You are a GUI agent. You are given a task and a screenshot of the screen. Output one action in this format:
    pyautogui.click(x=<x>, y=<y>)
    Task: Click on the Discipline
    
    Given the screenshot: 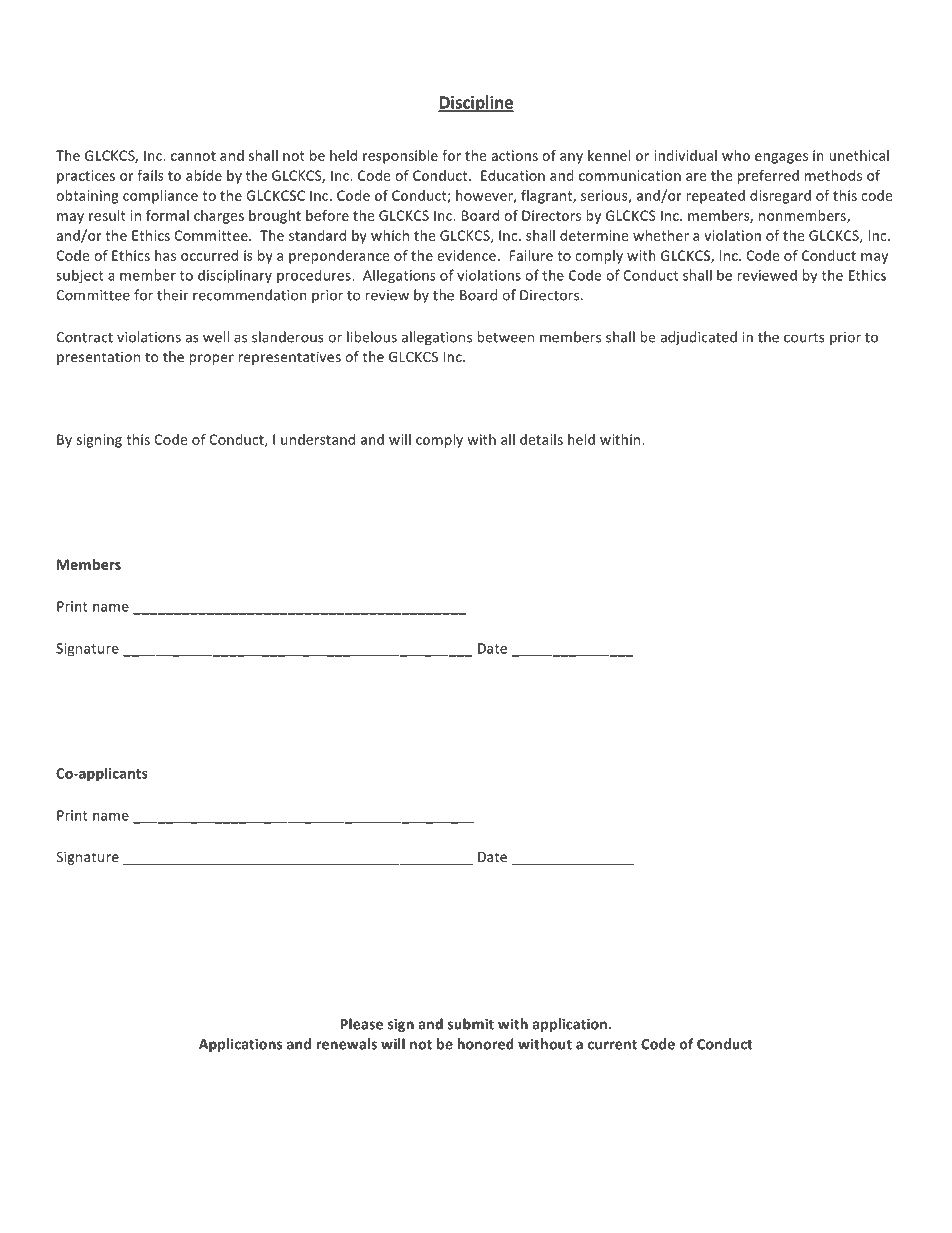 What is the action you would take?
    pyautogui.click(x=476, y=103)
